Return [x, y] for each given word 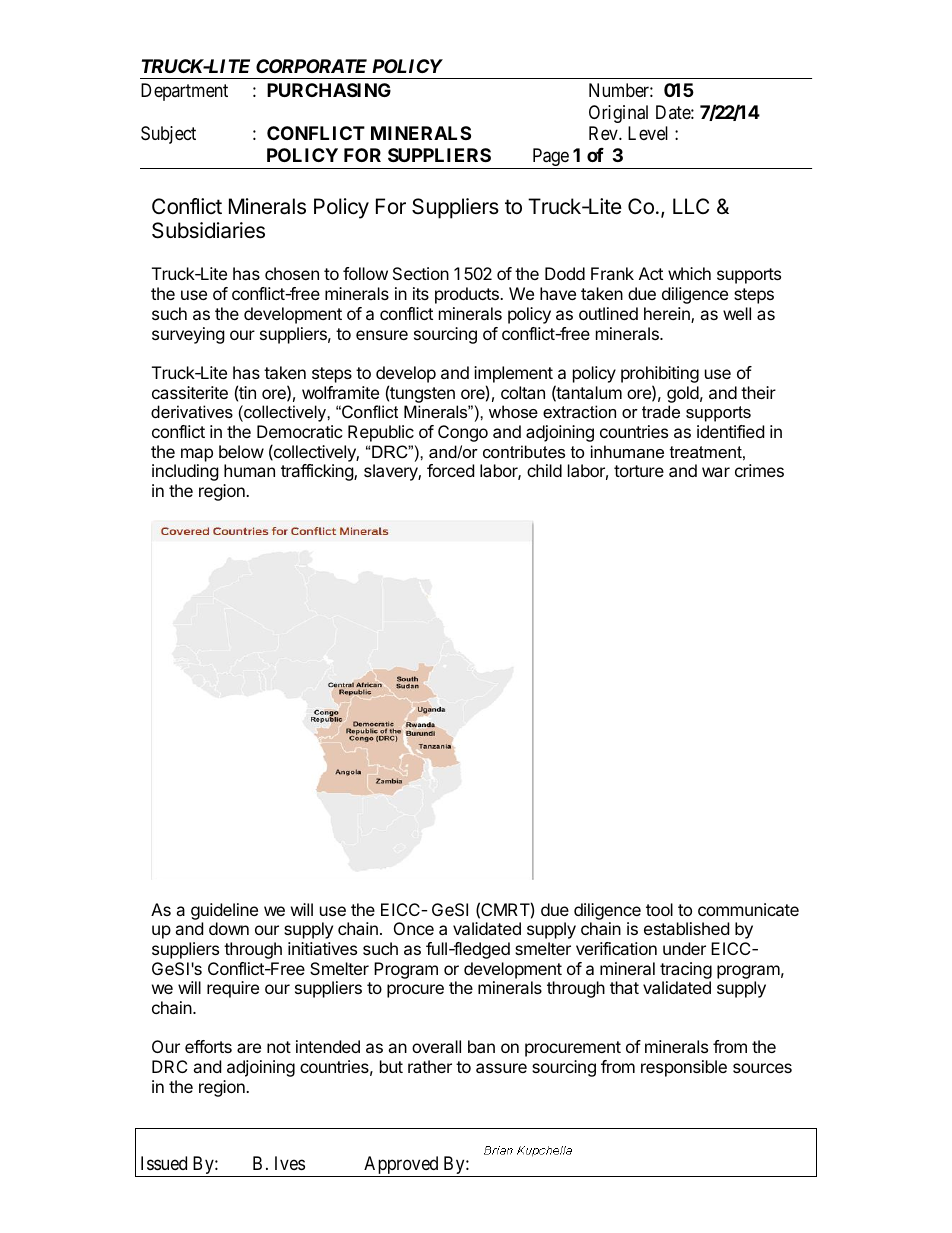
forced [450, 470]
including [185, 472]
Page [550, 158]
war [716, 472]
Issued [164, 1163]
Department [184, 92]
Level [648, 133]
